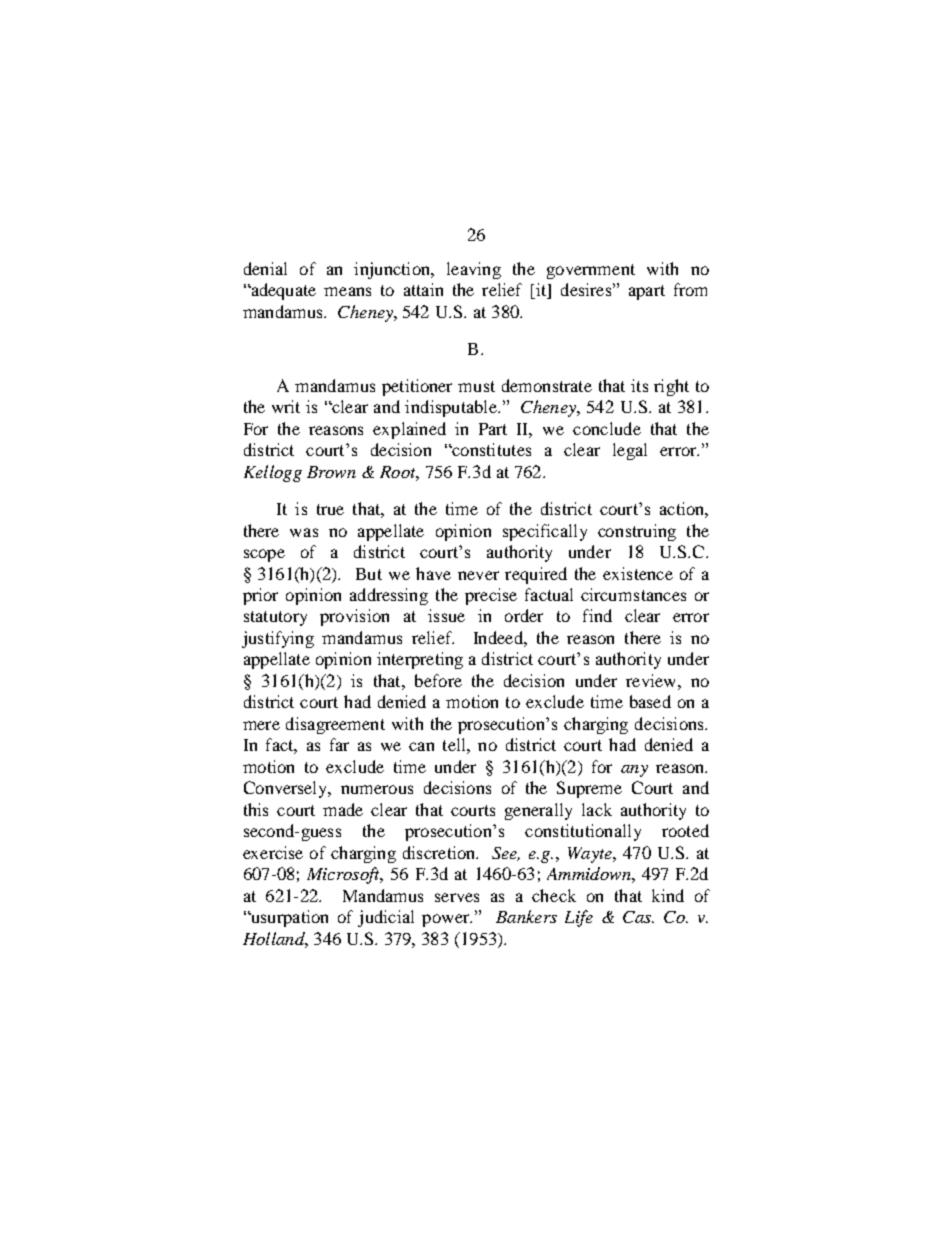  Describe the element at coordinates (633, 594) in the screenshot. I see `circumstances` at that location.
